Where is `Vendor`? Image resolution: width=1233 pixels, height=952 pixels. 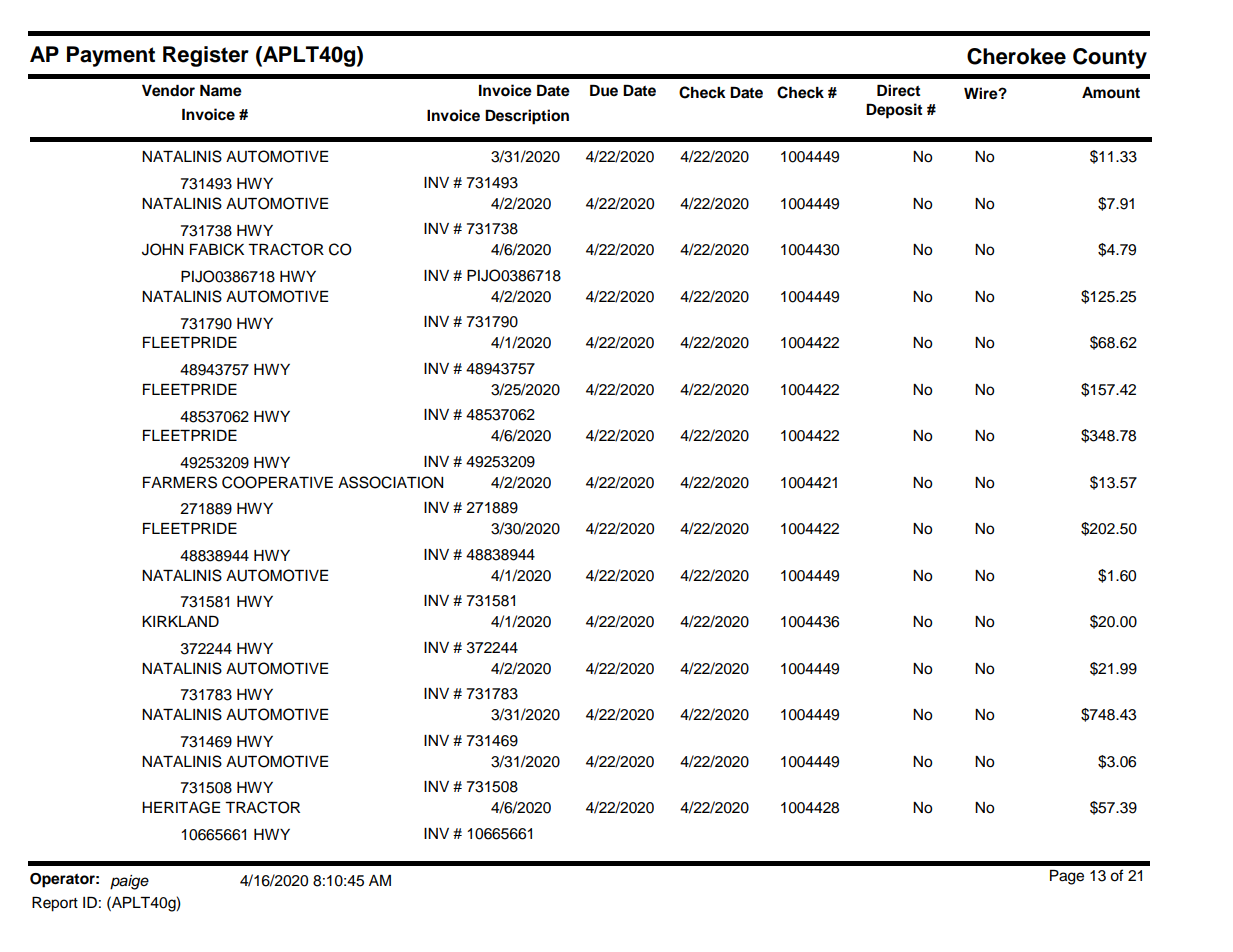
Vendor is located at coordinates (168, 91).
